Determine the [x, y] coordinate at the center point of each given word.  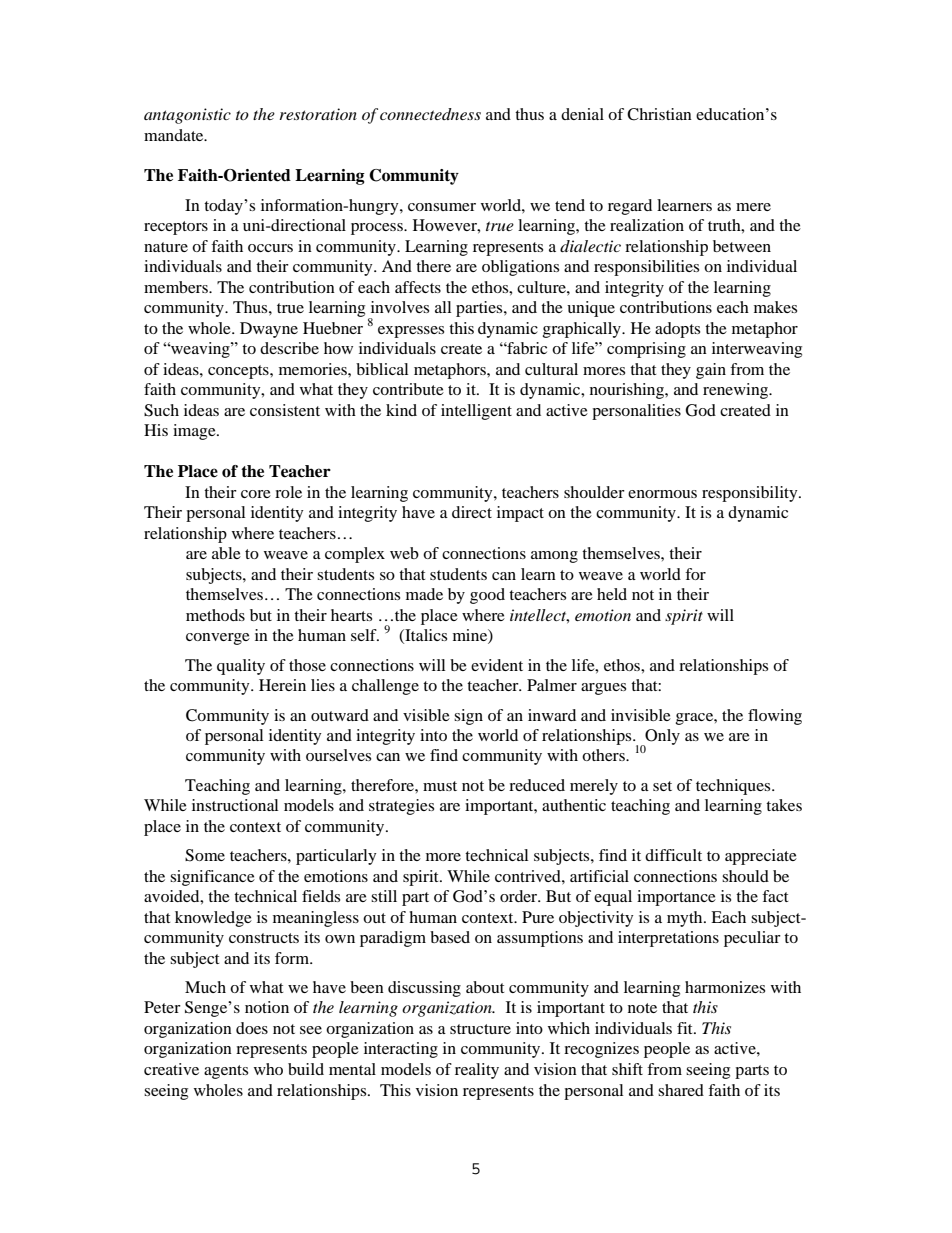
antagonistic [187, 116]
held [612, 594]
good [487, 596]
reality [477, 1071]
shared [681, 1090]
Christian [659, 114]
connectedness [430, 114]
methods [215, 615]
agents [226, 1072]
